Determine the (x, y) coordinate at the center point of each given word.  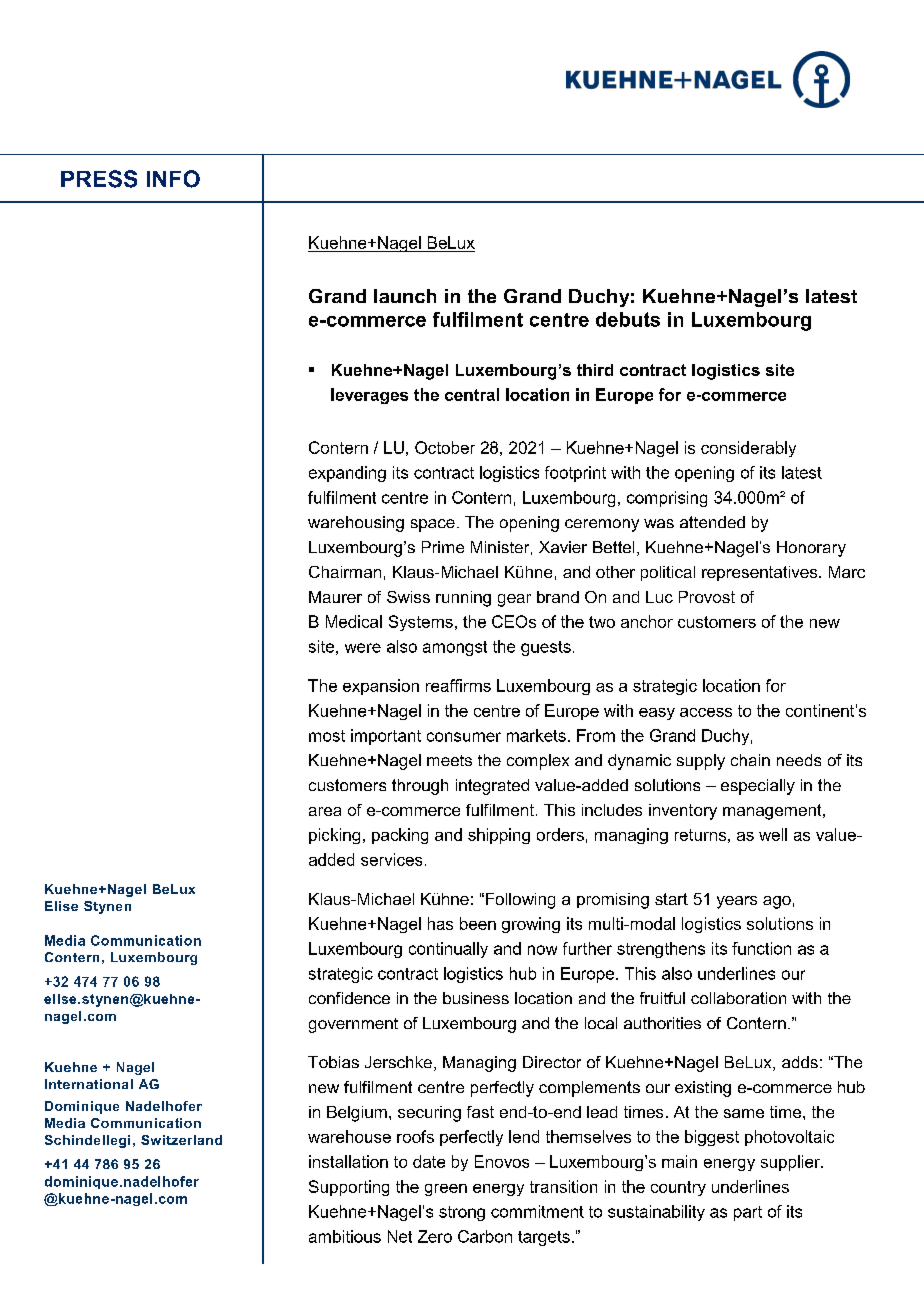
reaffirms (458, 685)
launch (405, 296)
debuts (628, 319)
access (706, 712)
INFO (173, 179)
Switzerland (181, 1140)
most (327, 736)
